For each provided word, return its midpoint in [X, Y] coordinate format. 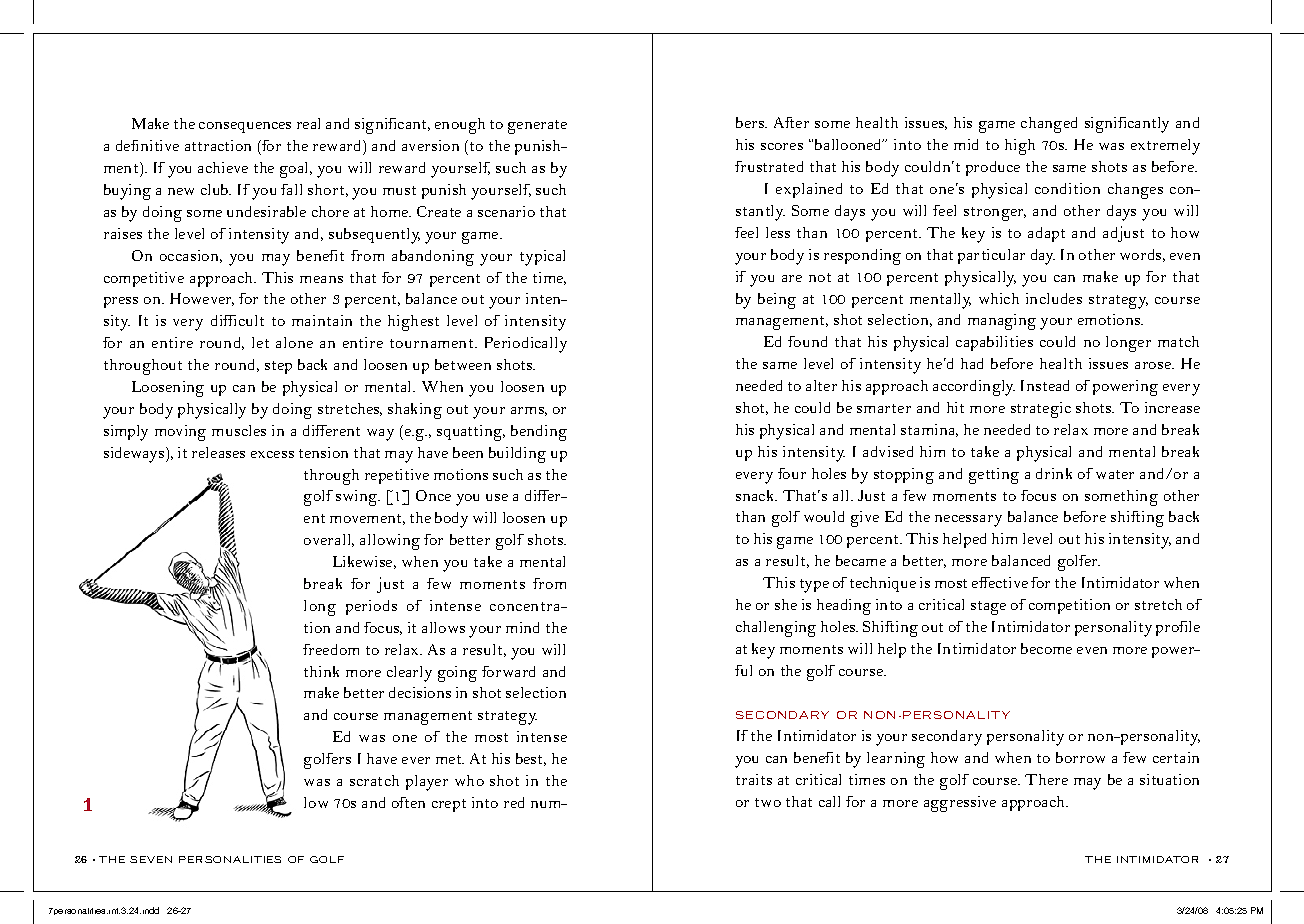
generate [537, 127]
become [1046, 648]
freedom [331, 649]
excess [272, 454]
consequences [245, 127]
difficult [237, 320]
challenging [776, 629]
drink [1054, 473]
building [517, 455]
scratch [374, 780]
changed [1049, 125]
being [777, 301]
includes [1054, 298]
